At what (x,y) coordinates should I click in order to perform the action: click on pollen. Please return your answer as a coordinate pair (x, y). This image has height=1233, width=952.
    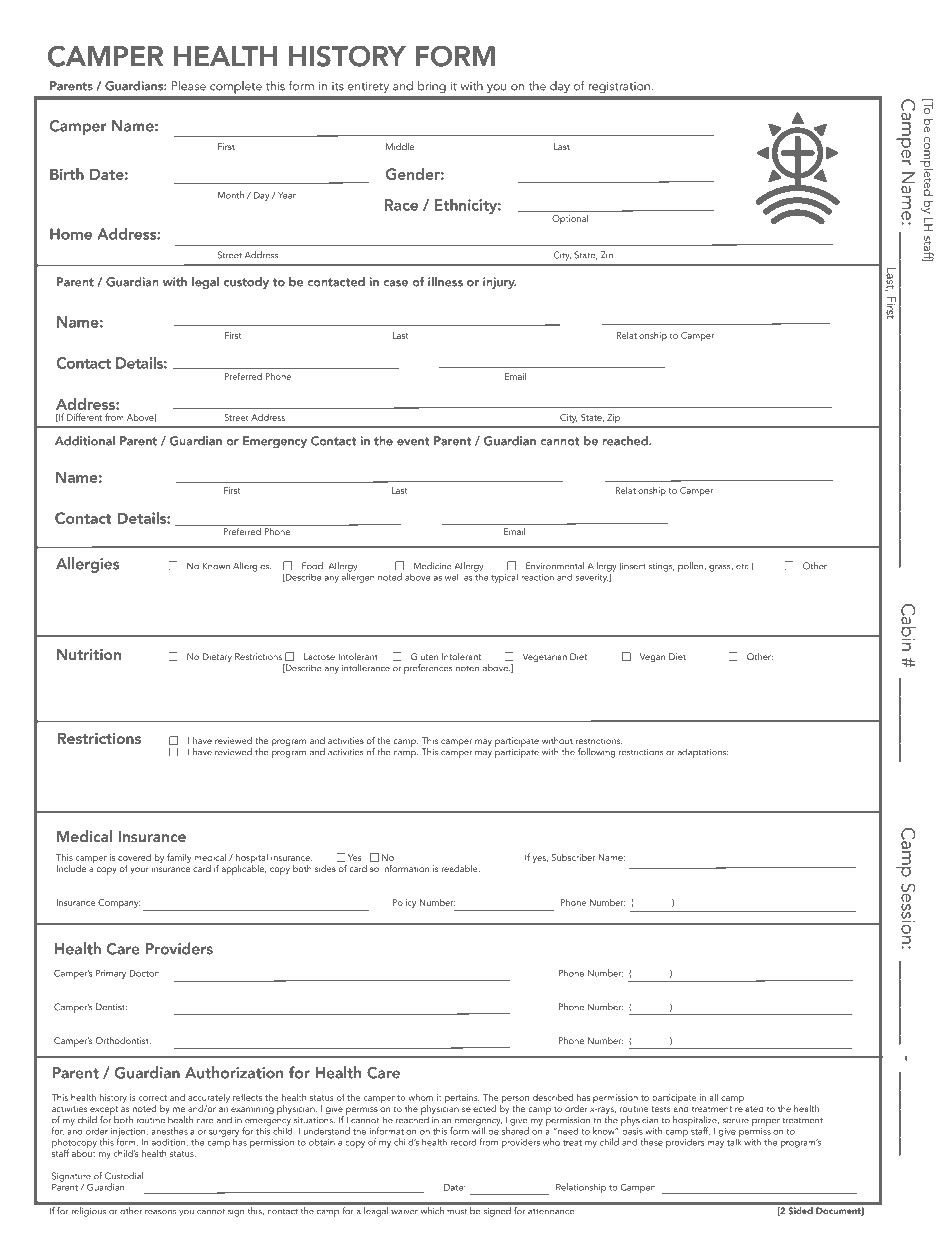
    Looking at the image, I should click on (692, 567).
